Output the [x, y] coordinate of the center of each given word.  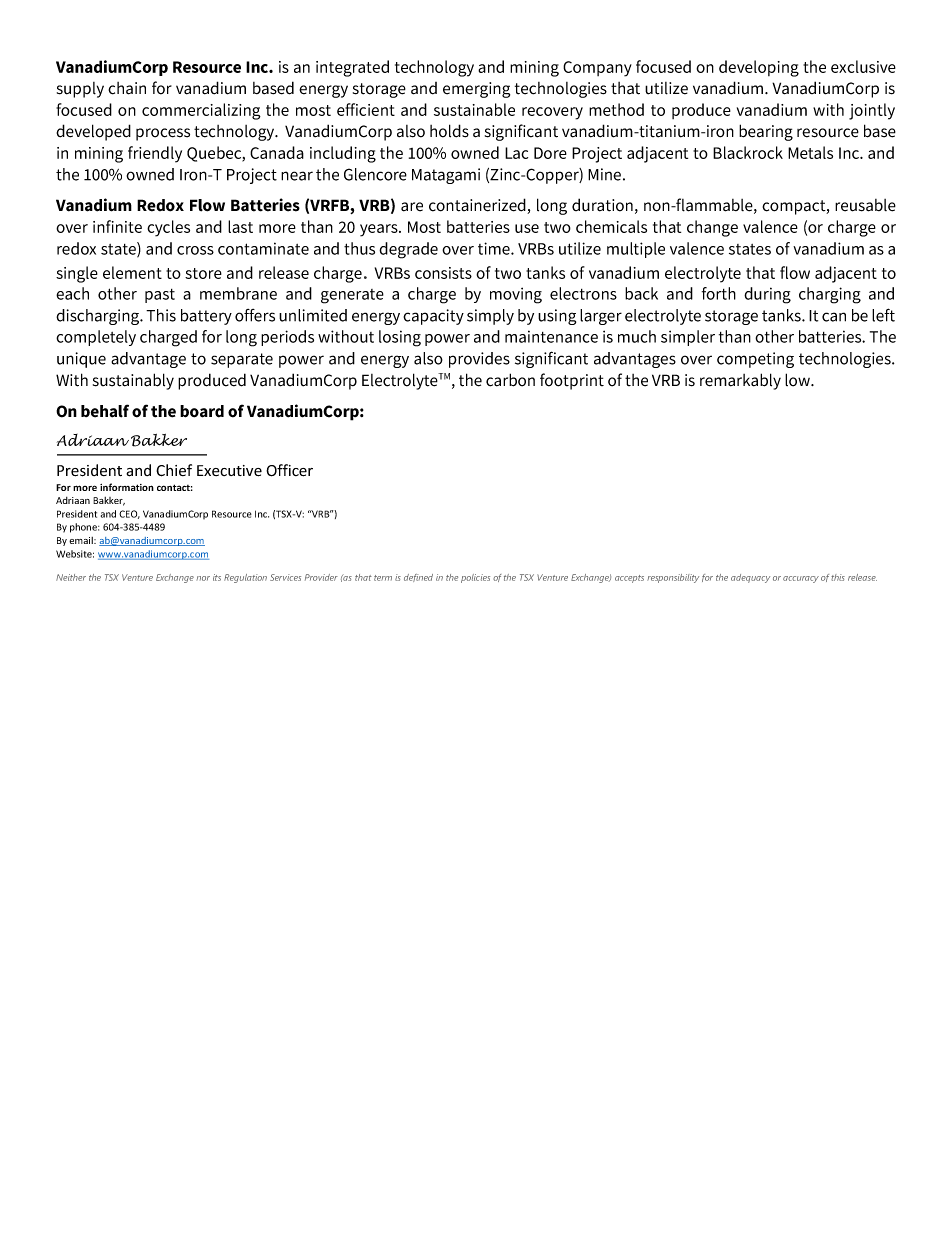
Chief [174, 470]
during [767, 295]
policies [475, 578]
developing [759, 68]
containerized [478, 206]
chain [127, 88]
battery [206, 317]
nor [203, 578]
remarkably [740, 381]
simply [490, 317]
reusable [865, 205]
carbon [510, 380]
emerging [476, 90]
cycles [168, 228]
